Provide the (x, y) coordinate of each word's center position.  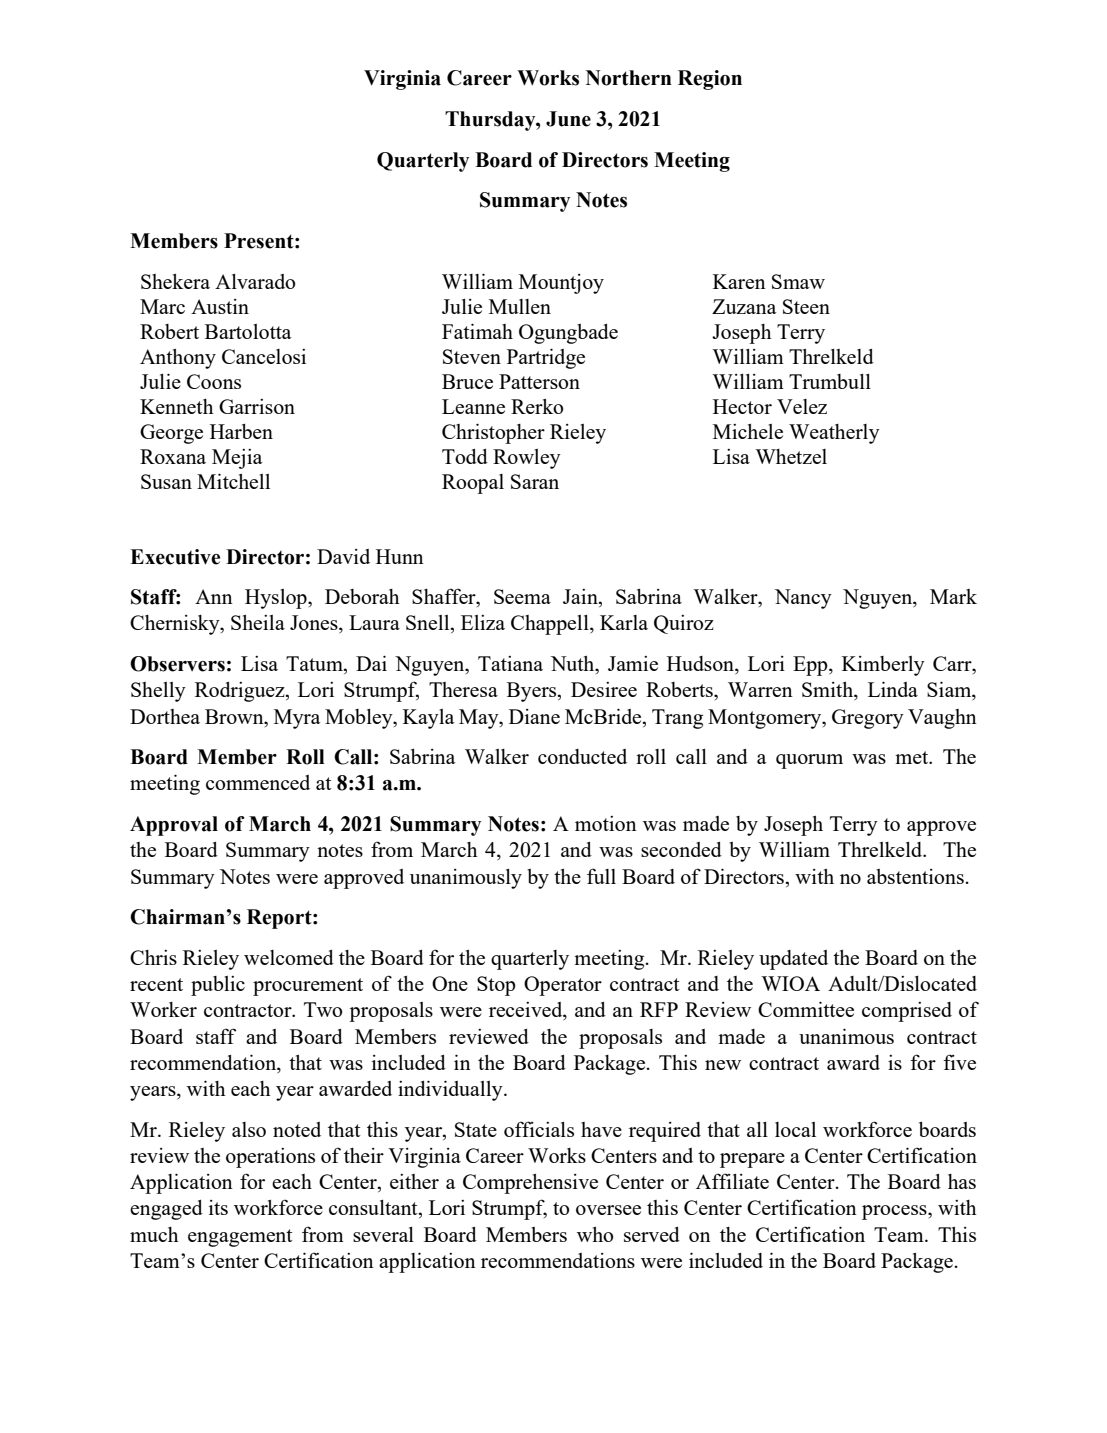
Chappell (551, 625)
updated (793, 960)
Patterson (539, 381)
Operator (563, 986)
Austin (220, 306)
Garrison (257, 406)
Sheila (258, 622)
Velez (802, 406)
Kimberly (883, 666)
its (218, 1207)
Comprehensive (530, 1184)
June (568, 119)
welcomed (289, 957)
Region (710, 80)
